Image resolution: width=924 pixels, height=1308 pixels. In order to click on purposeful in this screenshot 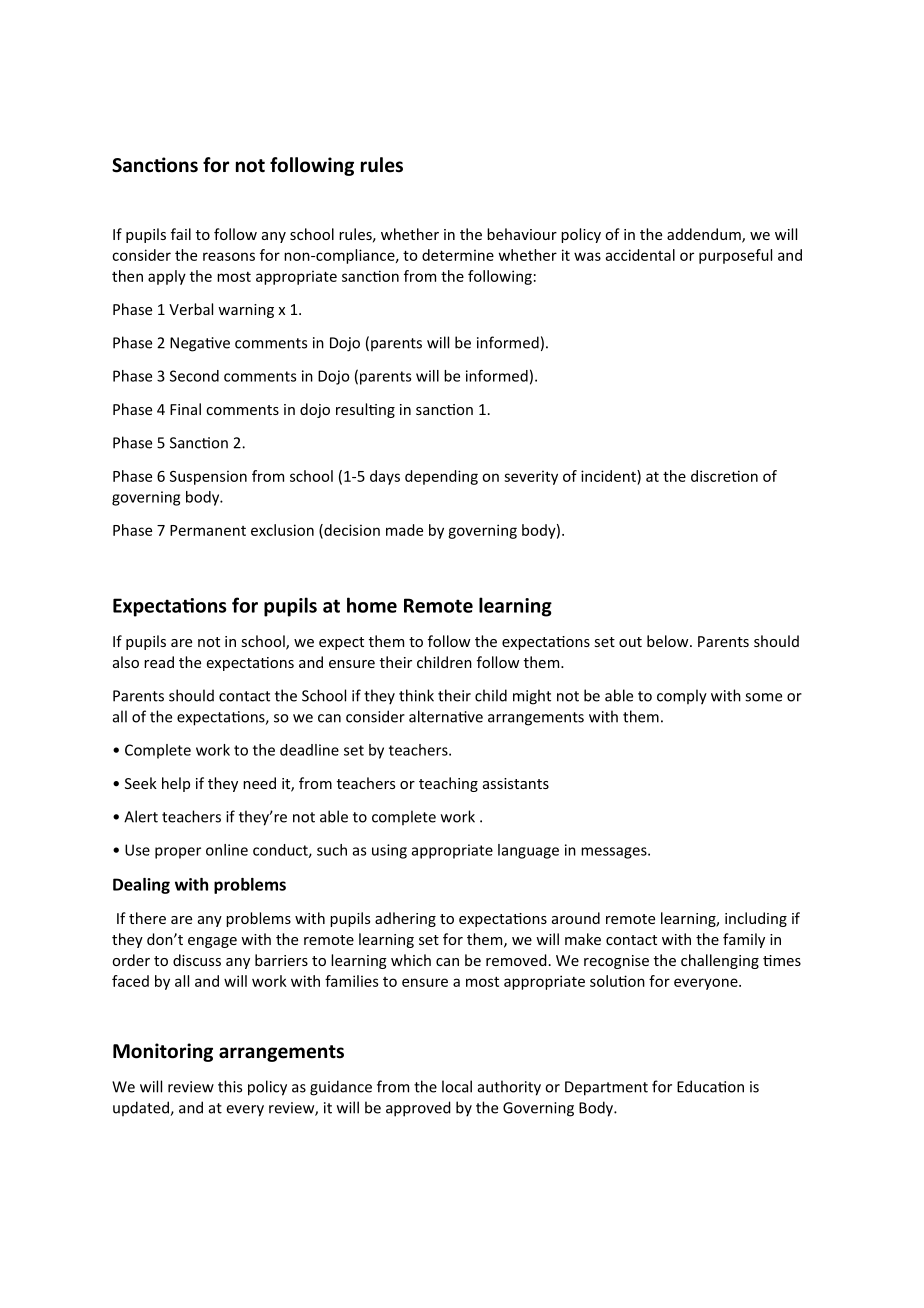, I will do `click(735, 256)`.
